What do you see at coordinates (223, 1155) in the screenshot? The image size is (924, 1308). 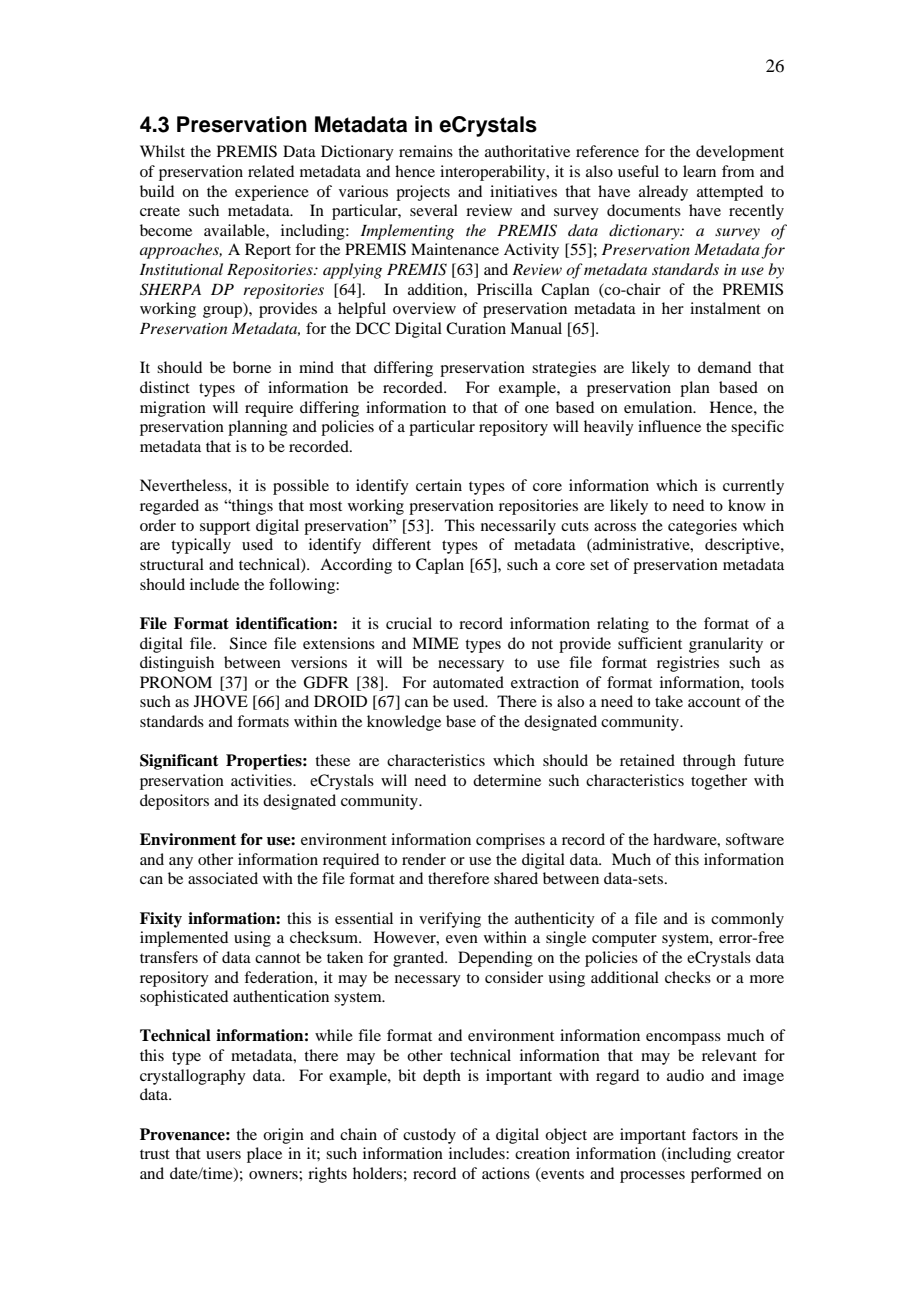 I see `users` at bounding box center [223, 1155].
